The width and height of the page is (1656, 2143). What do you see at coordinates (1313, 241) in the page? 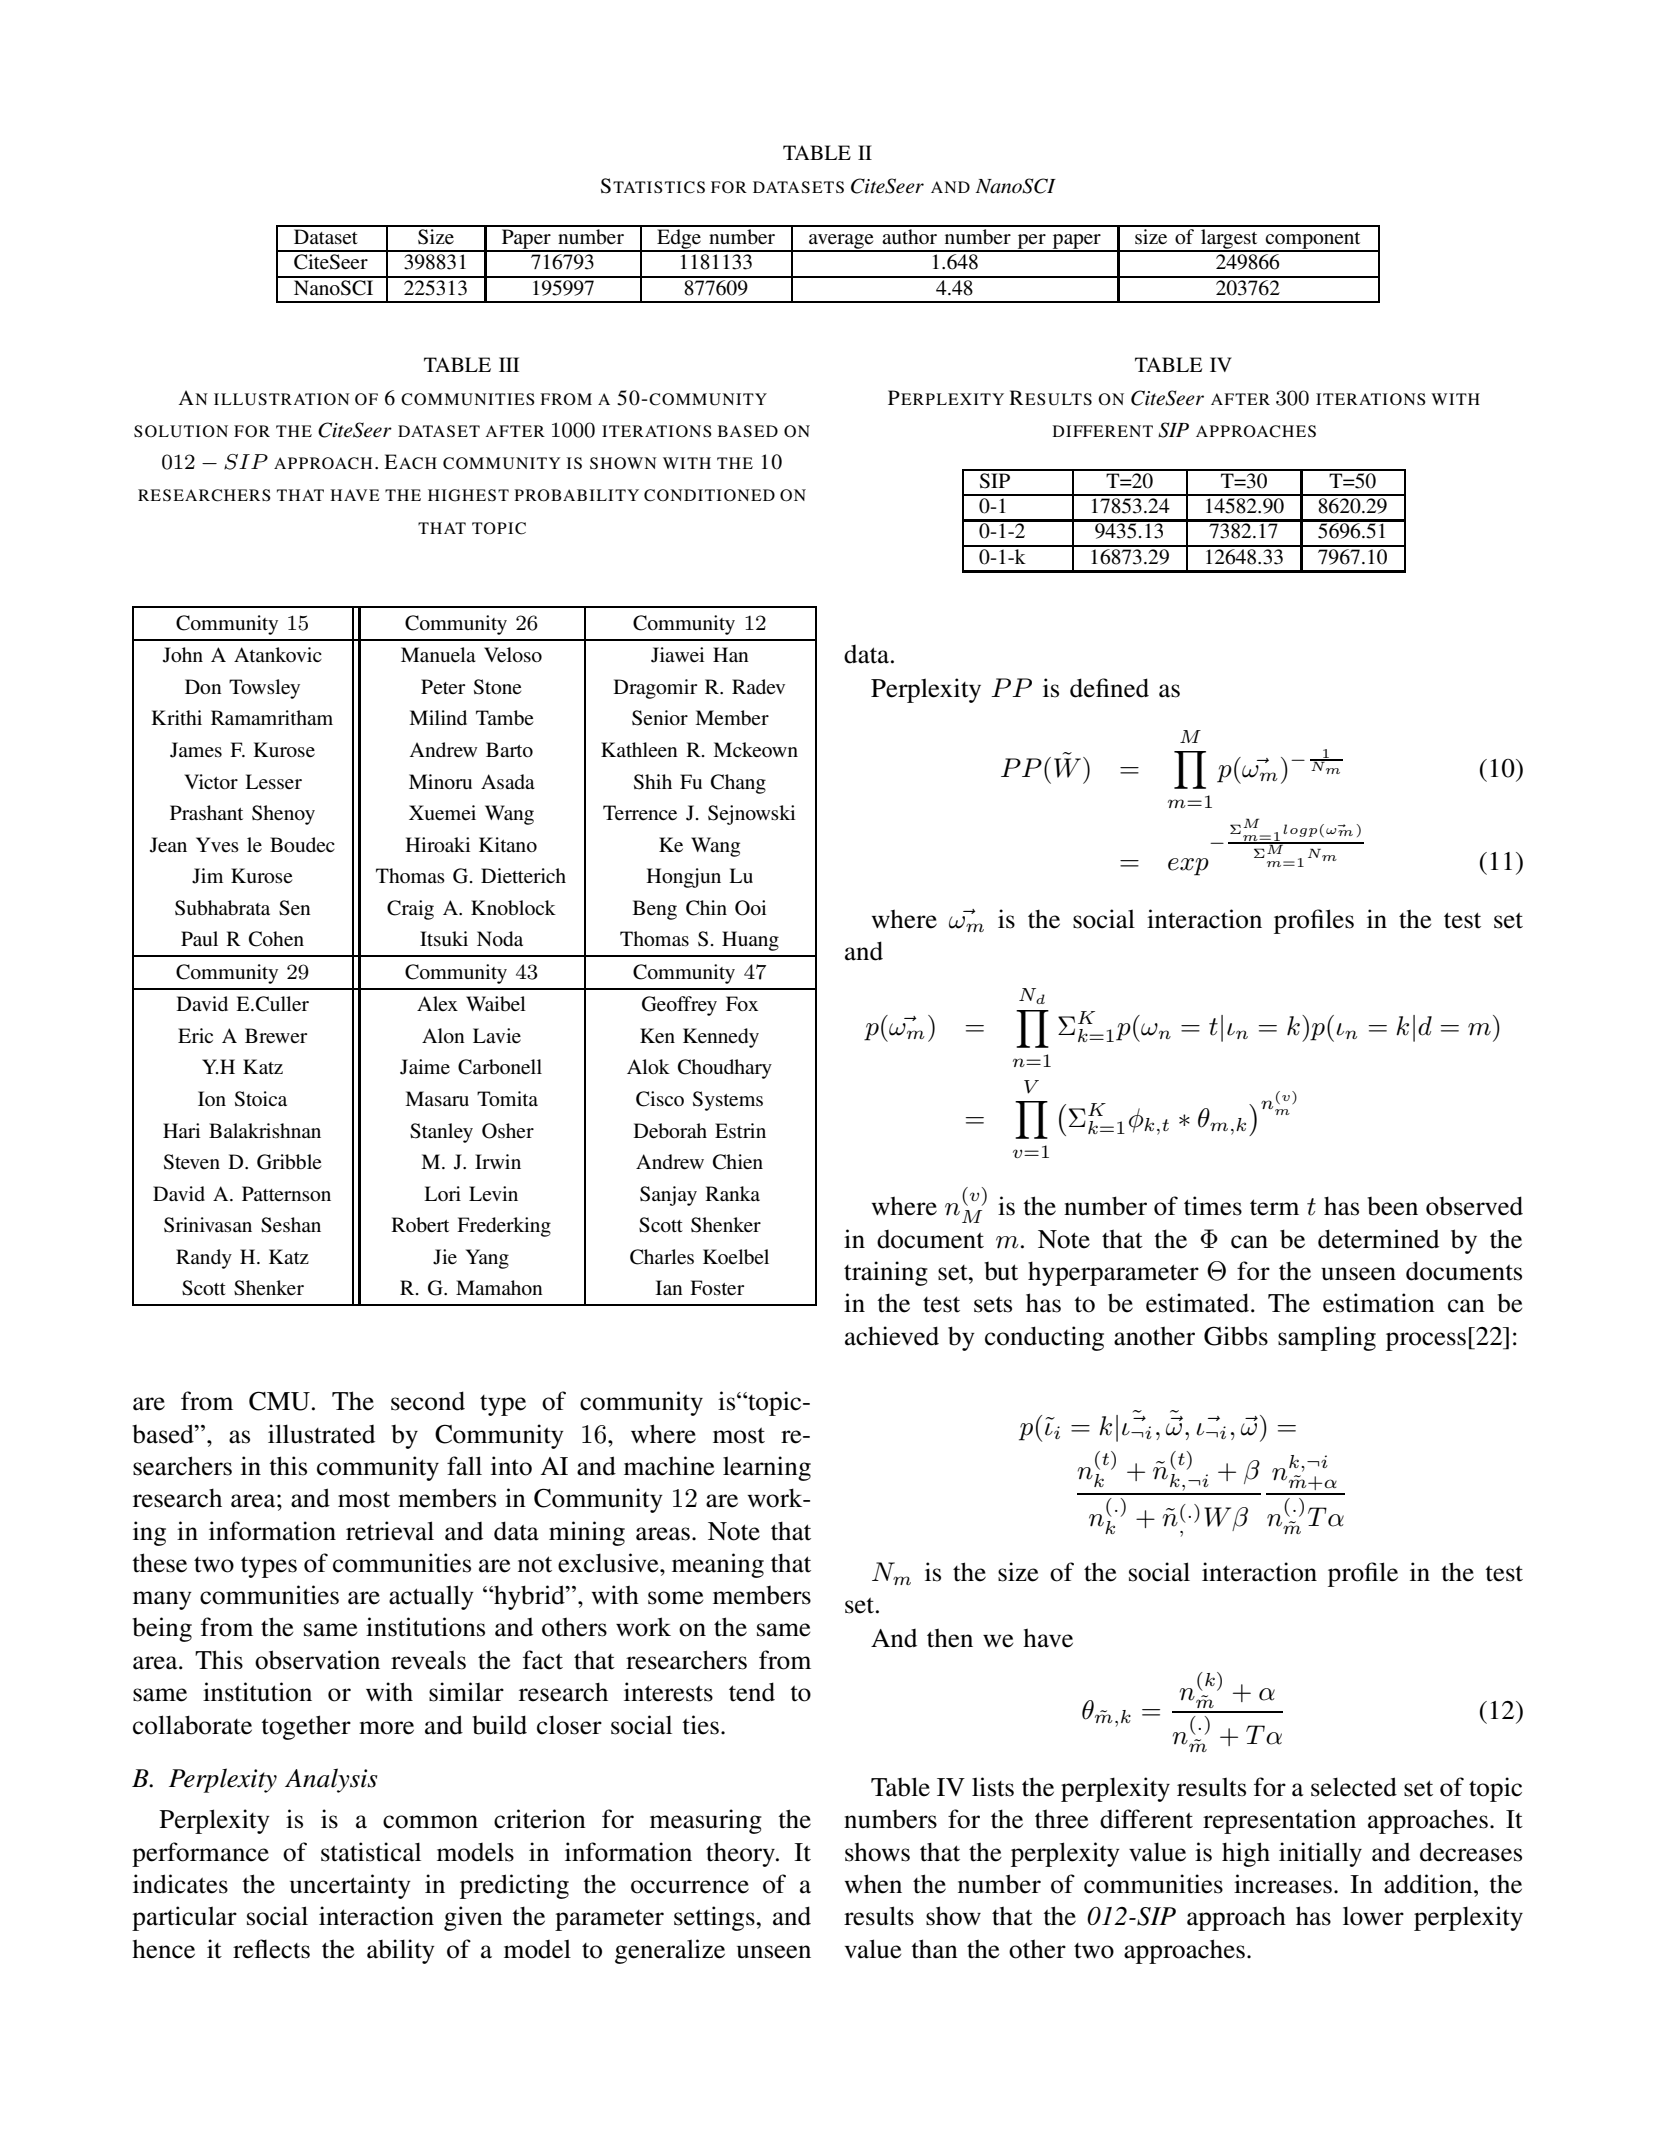
I see `component` at bounding box center [1313, 241].
